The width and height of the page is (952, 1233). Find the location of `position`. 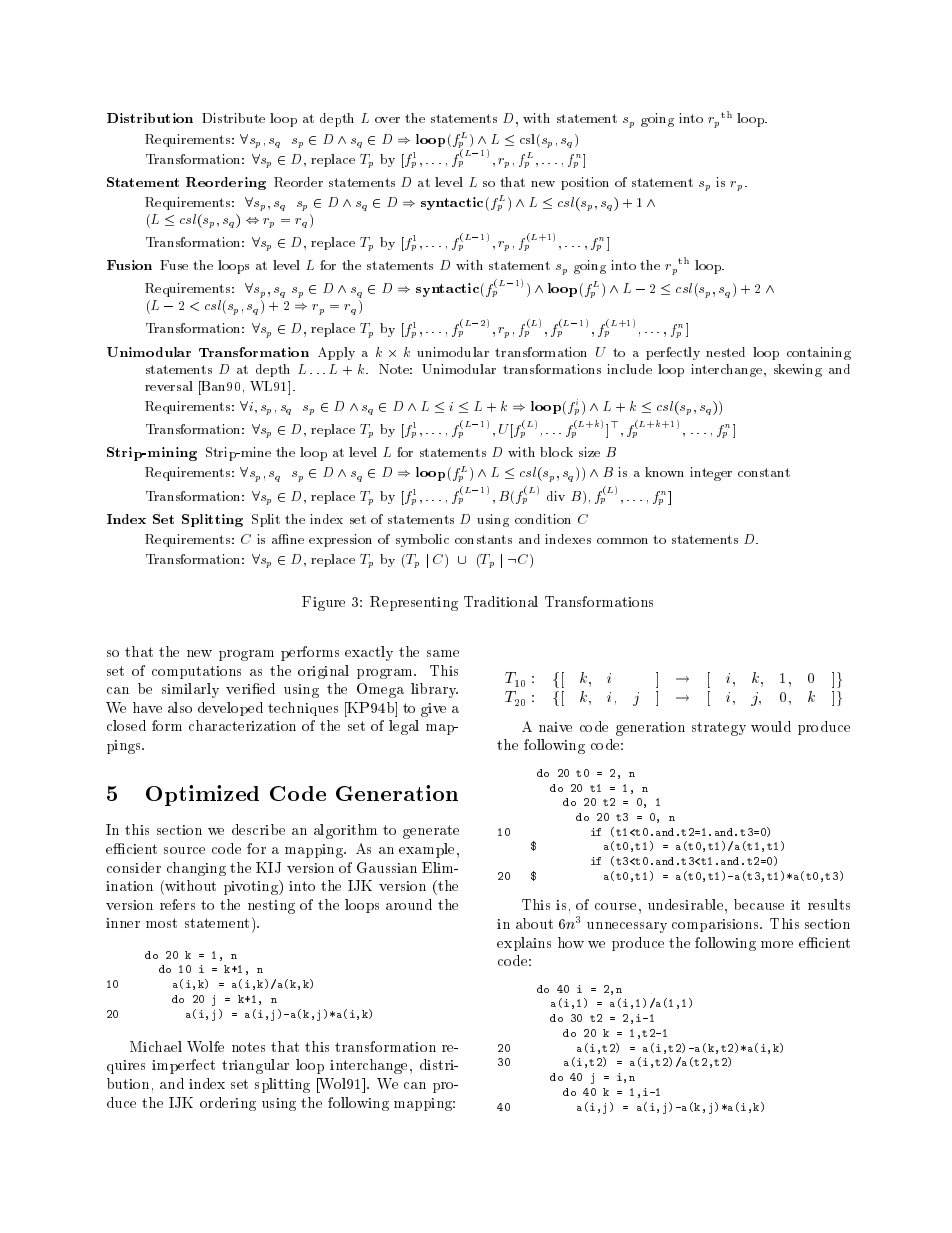

position is located at coordinates (585, 183).
